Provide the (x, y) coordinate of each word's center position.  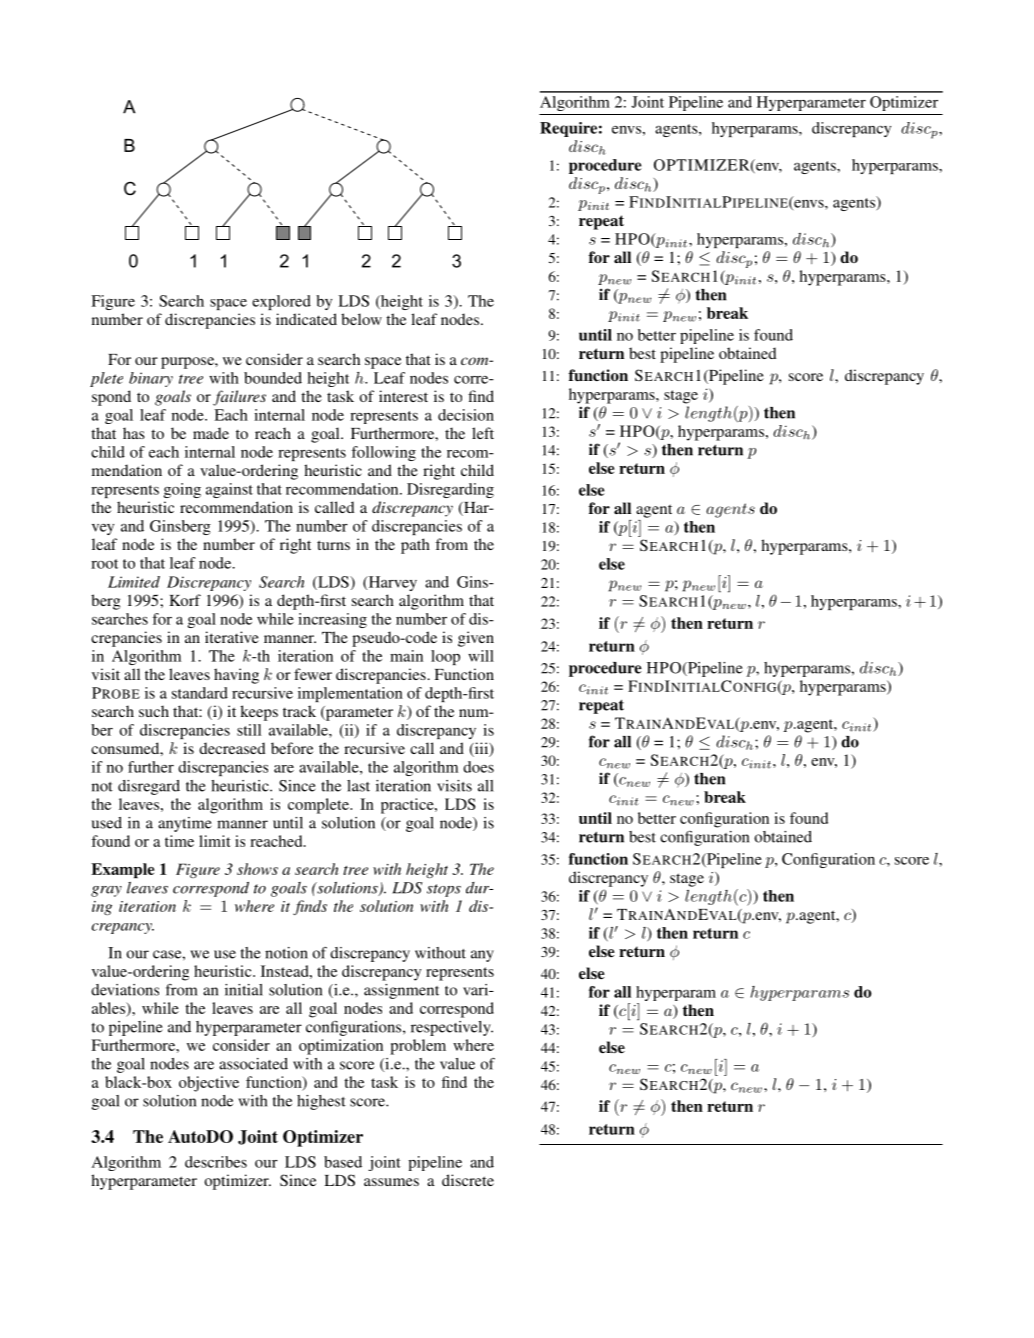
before (292, 748)
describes (216, 1162)
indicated (306, 319)
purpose (188, 363)
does (478, 767)
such (154, 711)
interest (403, 396)
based (343, 1162)
